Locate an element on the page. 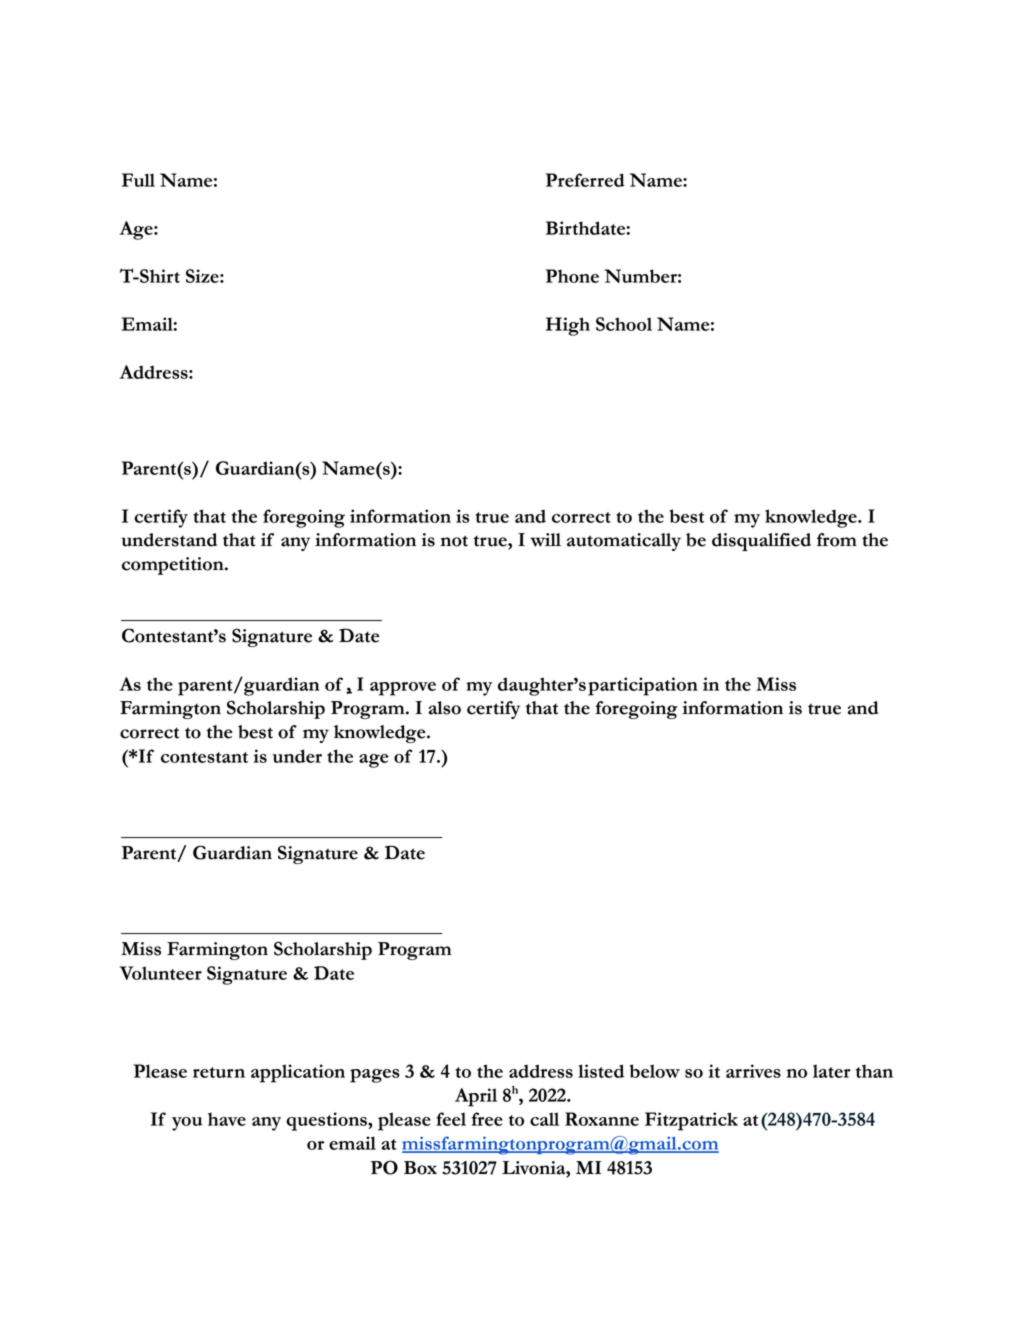  Preferred is located at coordinates (585, 180).
